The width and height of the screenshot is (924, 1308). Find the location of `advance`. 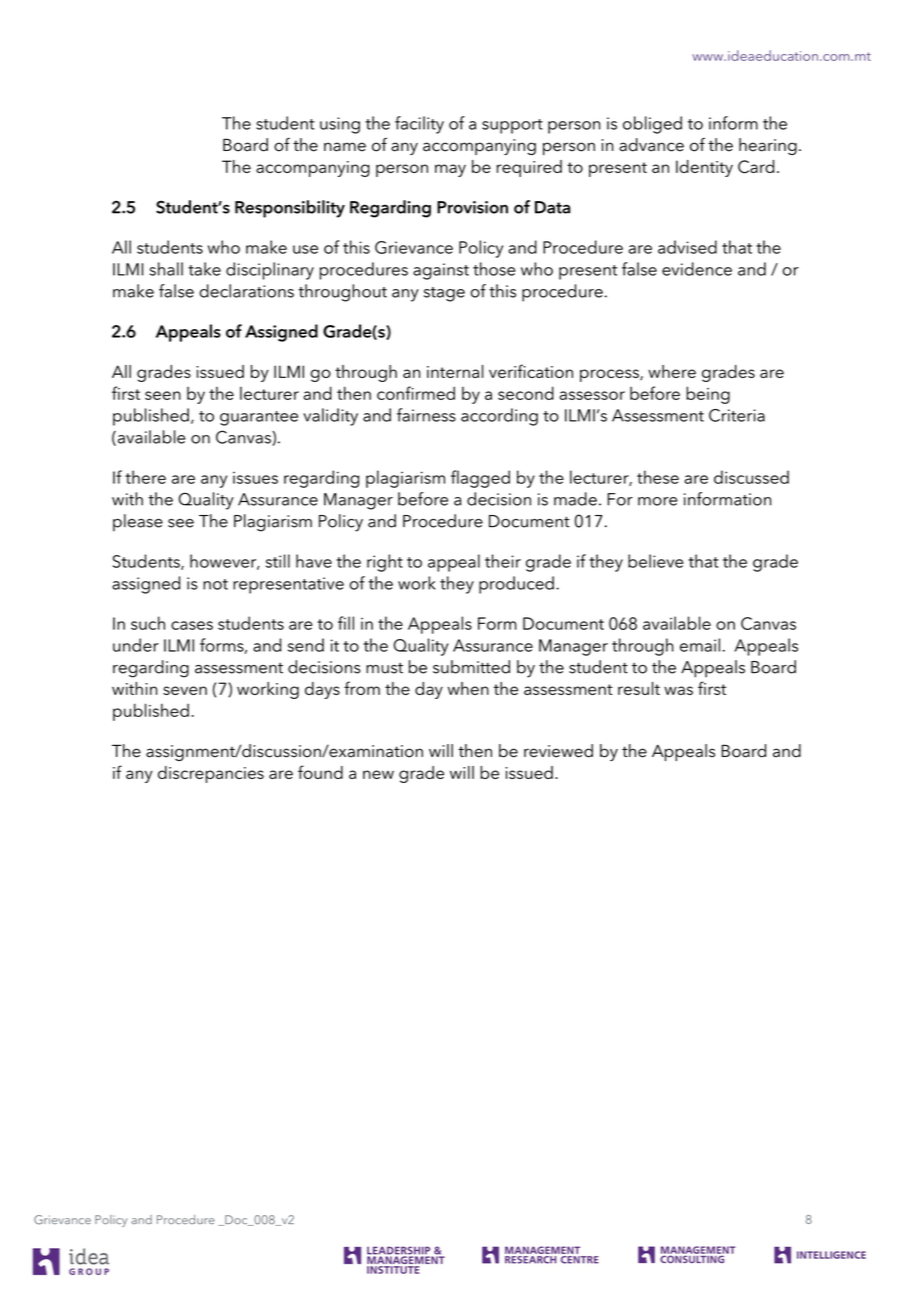

advance is located at coordinates (651, 145).
